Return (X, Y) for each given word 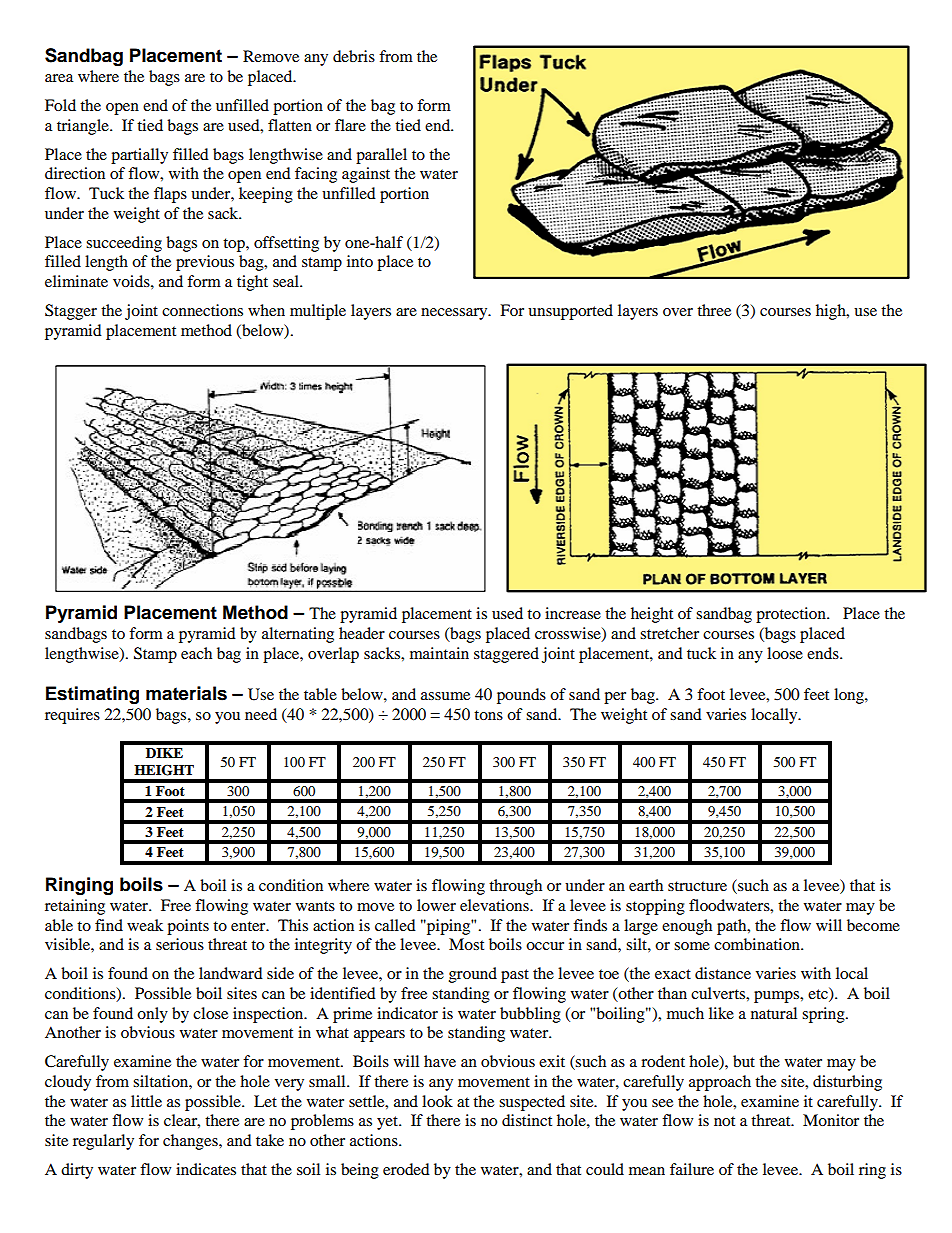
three (714, 310)
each (196, 653)
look (437, 1101)
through (515, 887)
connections (202, 310)
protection (792, 615)
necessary (455, 314)
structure (697, 886)
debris (354, 56)
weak (145, 925)
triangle (84, 127)
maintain (439, 653)
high (832, 312)
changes (191, 1142)
